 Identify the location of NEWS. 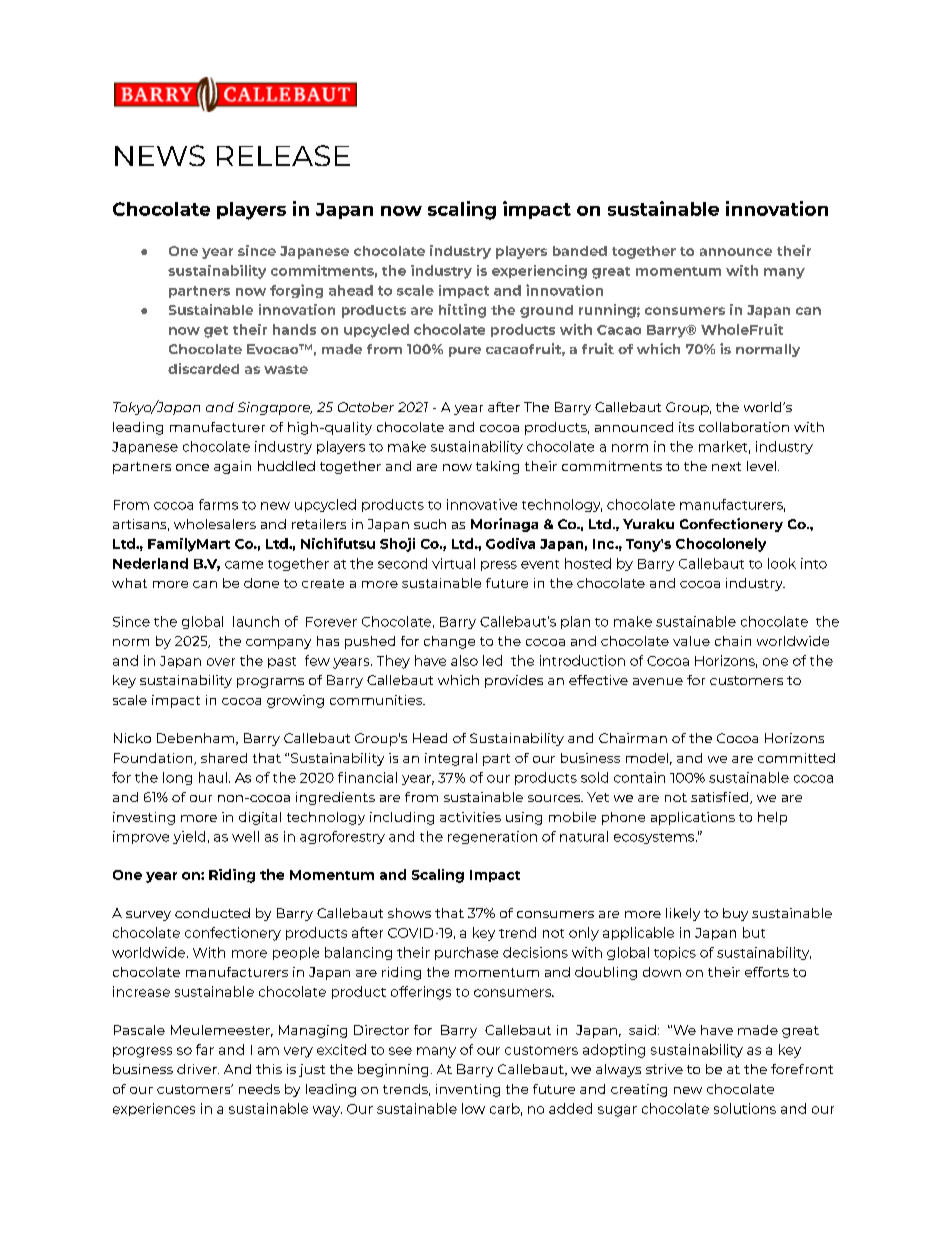
(160, 155).
